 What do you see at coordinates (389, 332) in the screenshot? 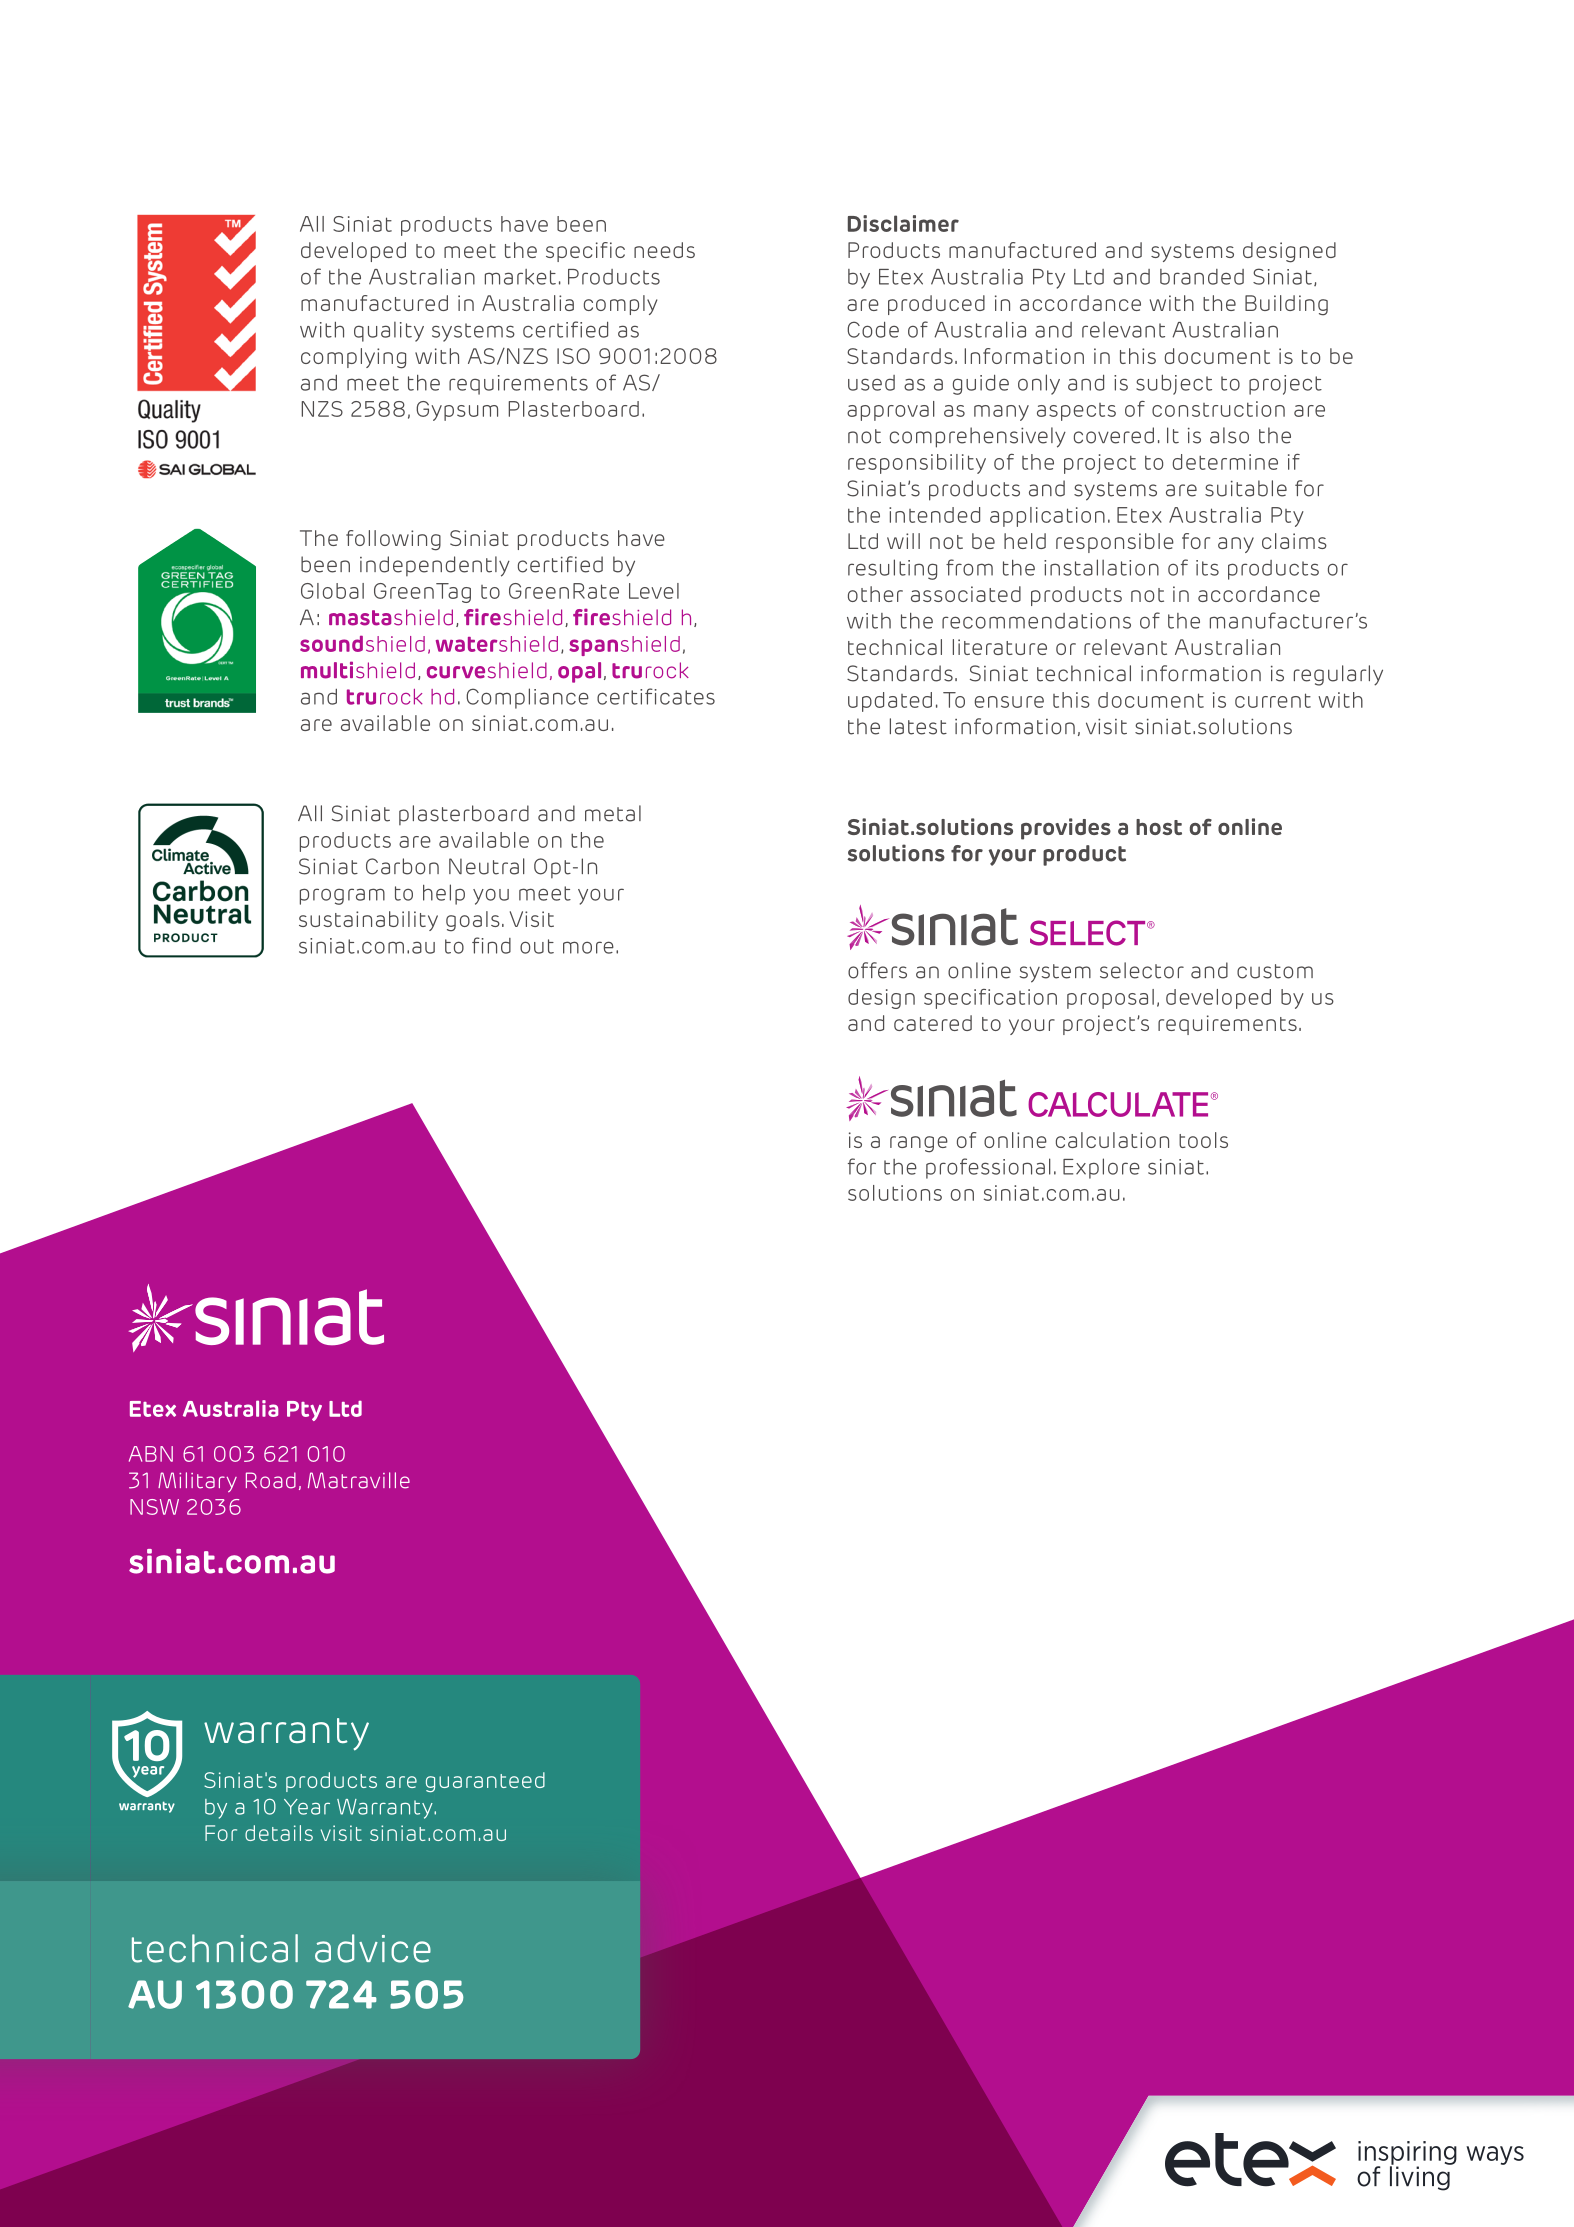
I see `quality` at bounding box center [389, 332].
